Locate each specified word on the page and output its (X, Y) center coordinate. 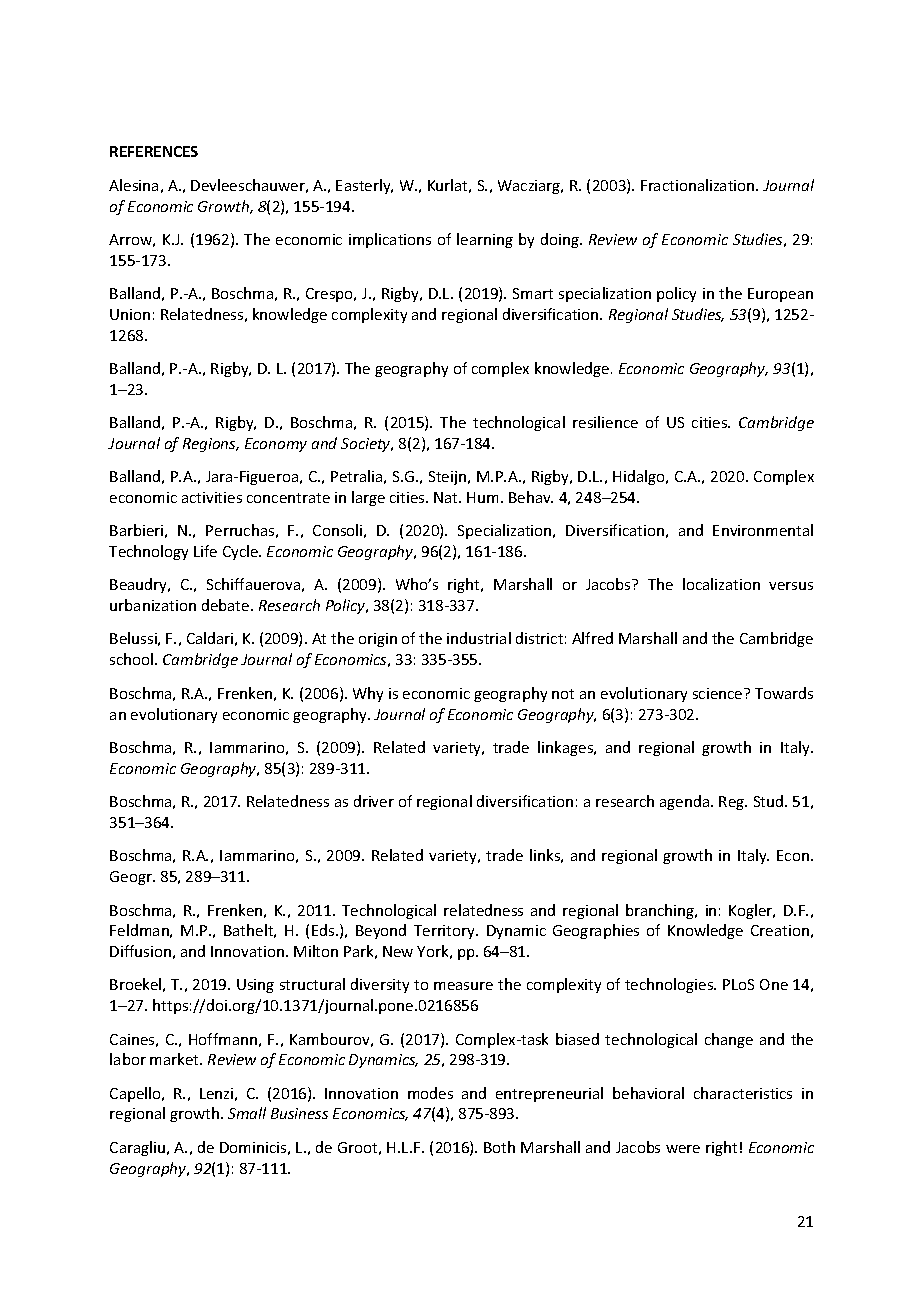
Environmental (763, 530)
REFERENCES (154, 151)
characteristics (743, 1093)
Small (247, 1113)
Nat (447, 497)
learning (485, 240)
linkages (567, 748)
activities (212, 497)
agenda (686, 802)
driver (374, 801)
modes (430, 1093)
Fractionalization (699, 185)
